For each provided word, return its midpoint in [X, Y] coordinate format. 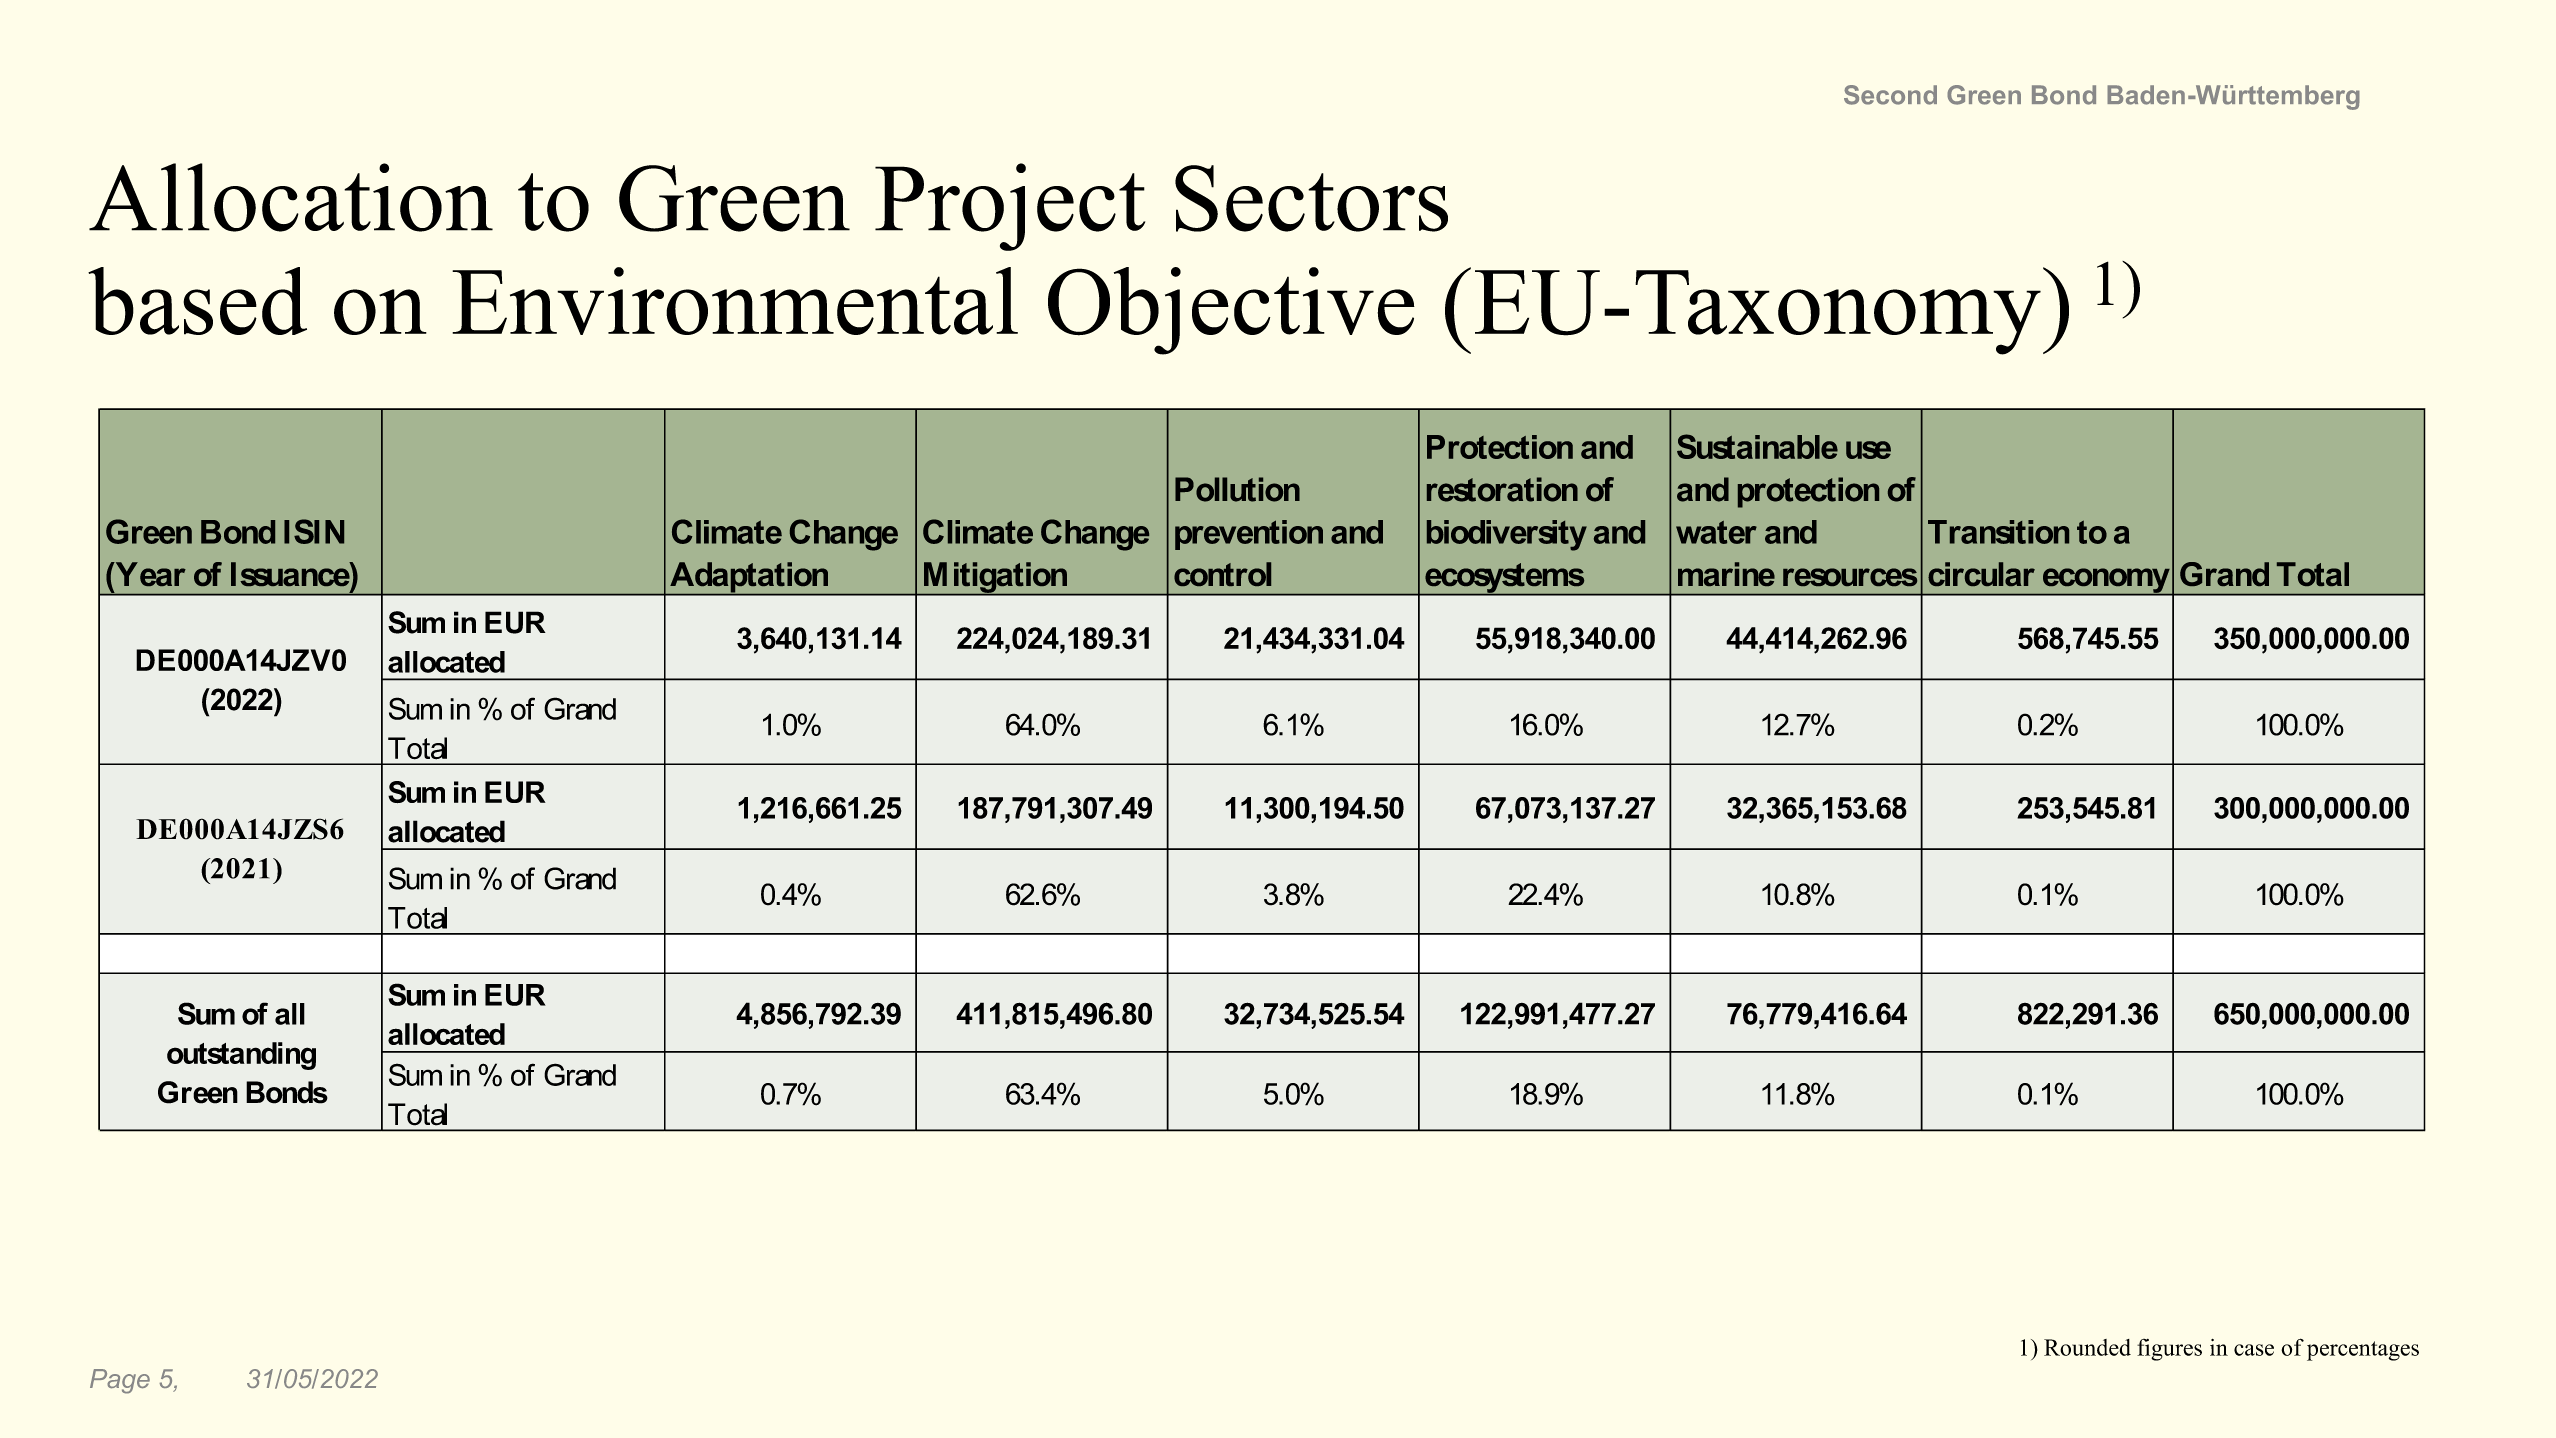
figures [2169, 1350]
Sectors [1311, 198]
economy [2106, 581]
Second [1890, 95]
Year [149, 574]
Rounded [2087, 1347]
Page [120, 1381]
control [1222, 574]
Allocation [291, 197]
